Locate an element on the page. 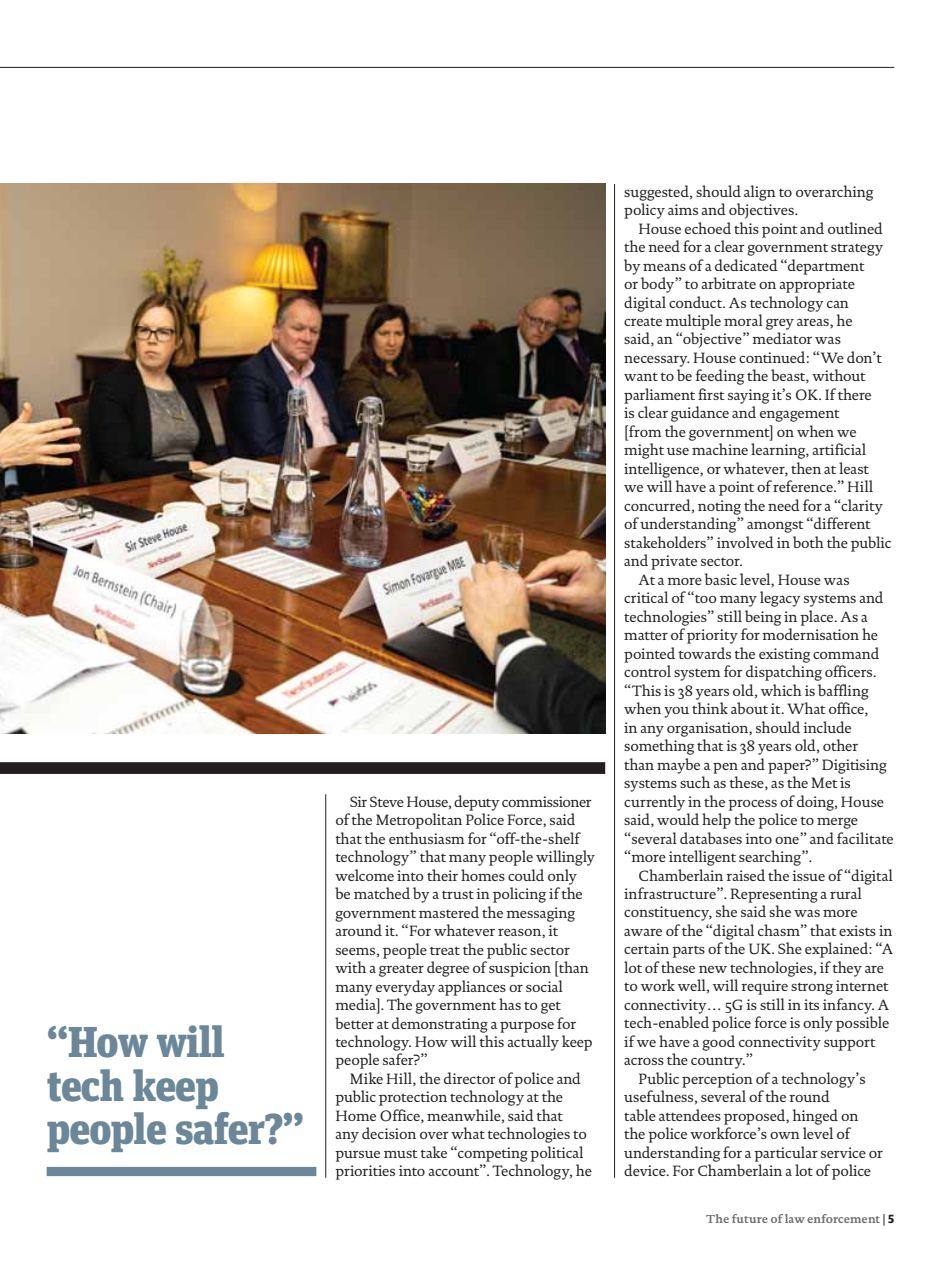 The height and width of the page is (1264, 952). which is located at coordinates (781, 690).
